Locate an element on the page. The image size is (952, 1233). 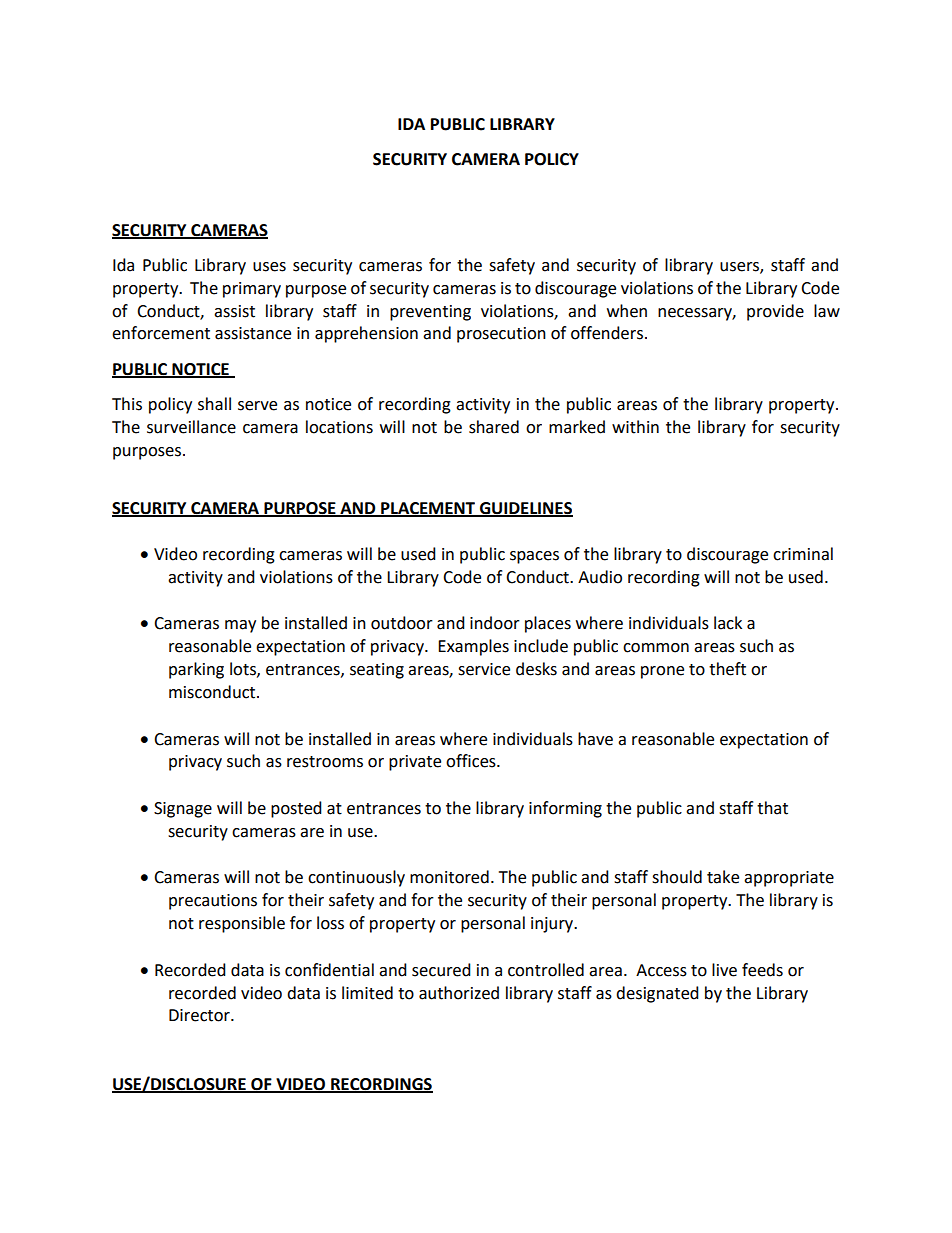
authorized is located at coordinates (459, 993).
